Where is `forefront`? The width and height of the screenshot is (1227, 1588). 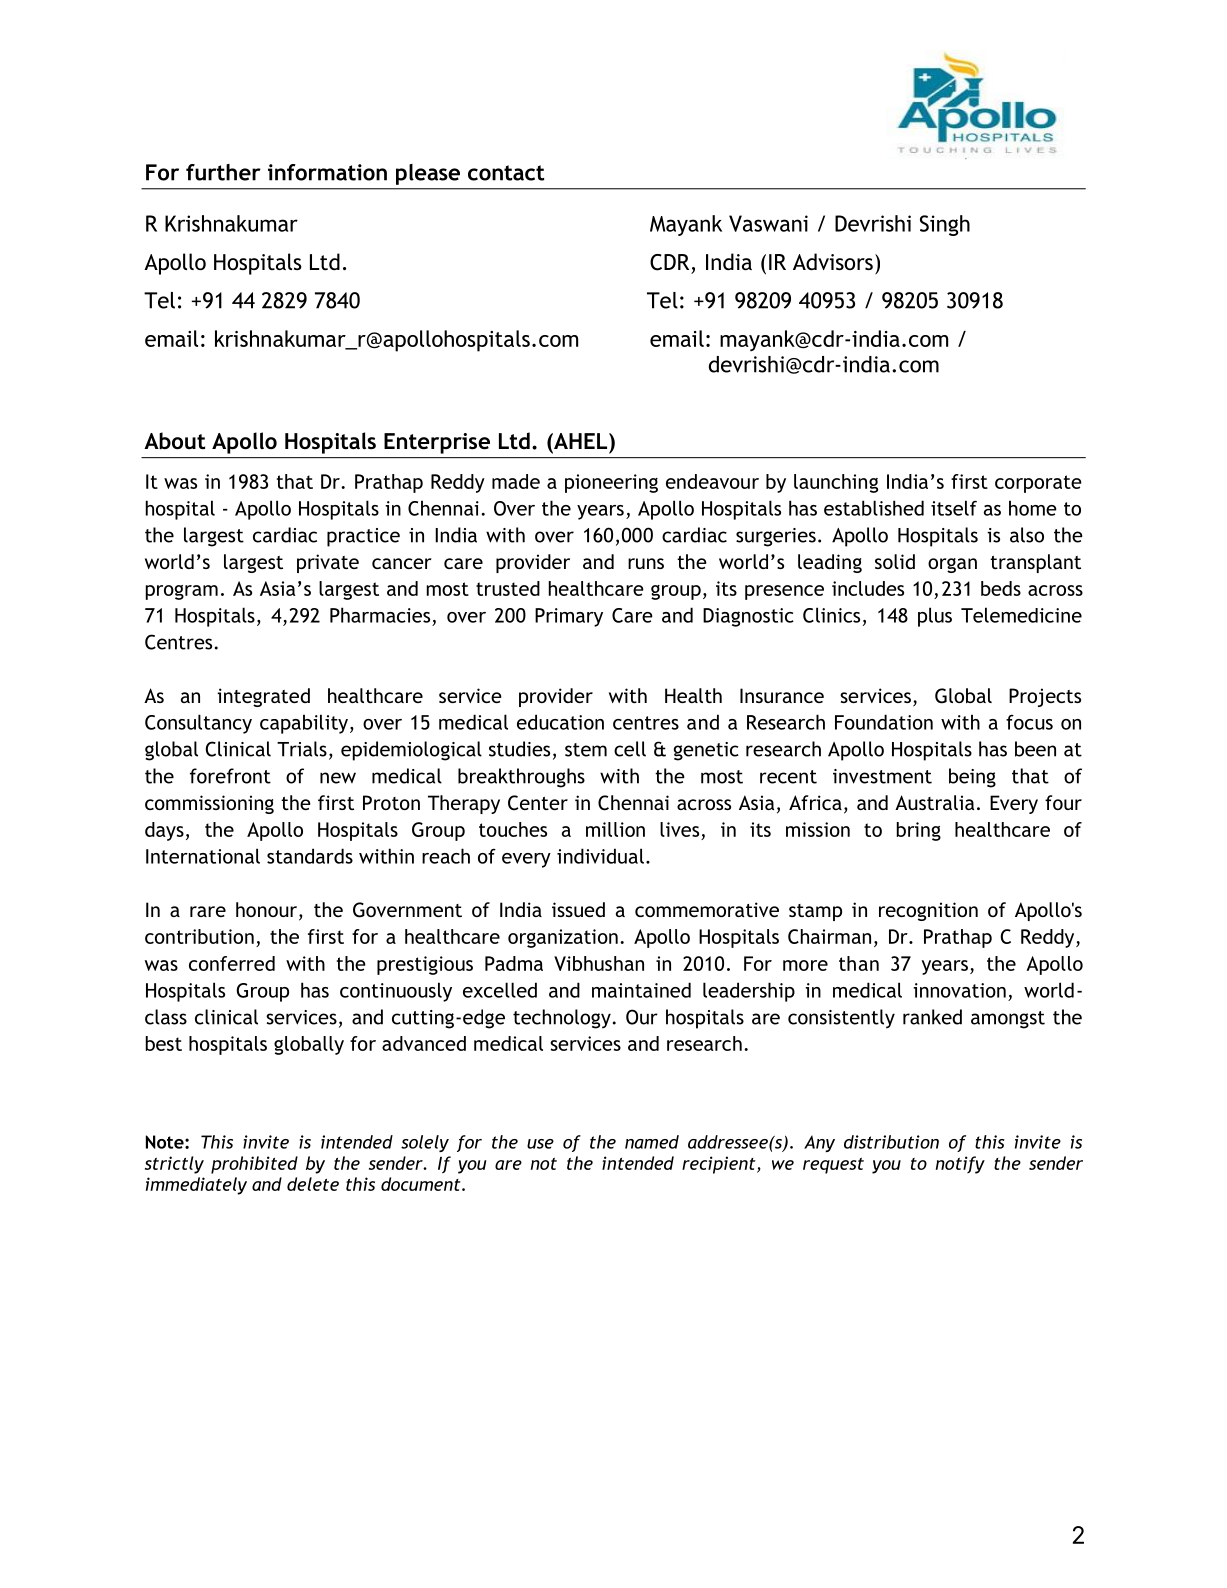 forefront is located at coordinates (230, 776).
